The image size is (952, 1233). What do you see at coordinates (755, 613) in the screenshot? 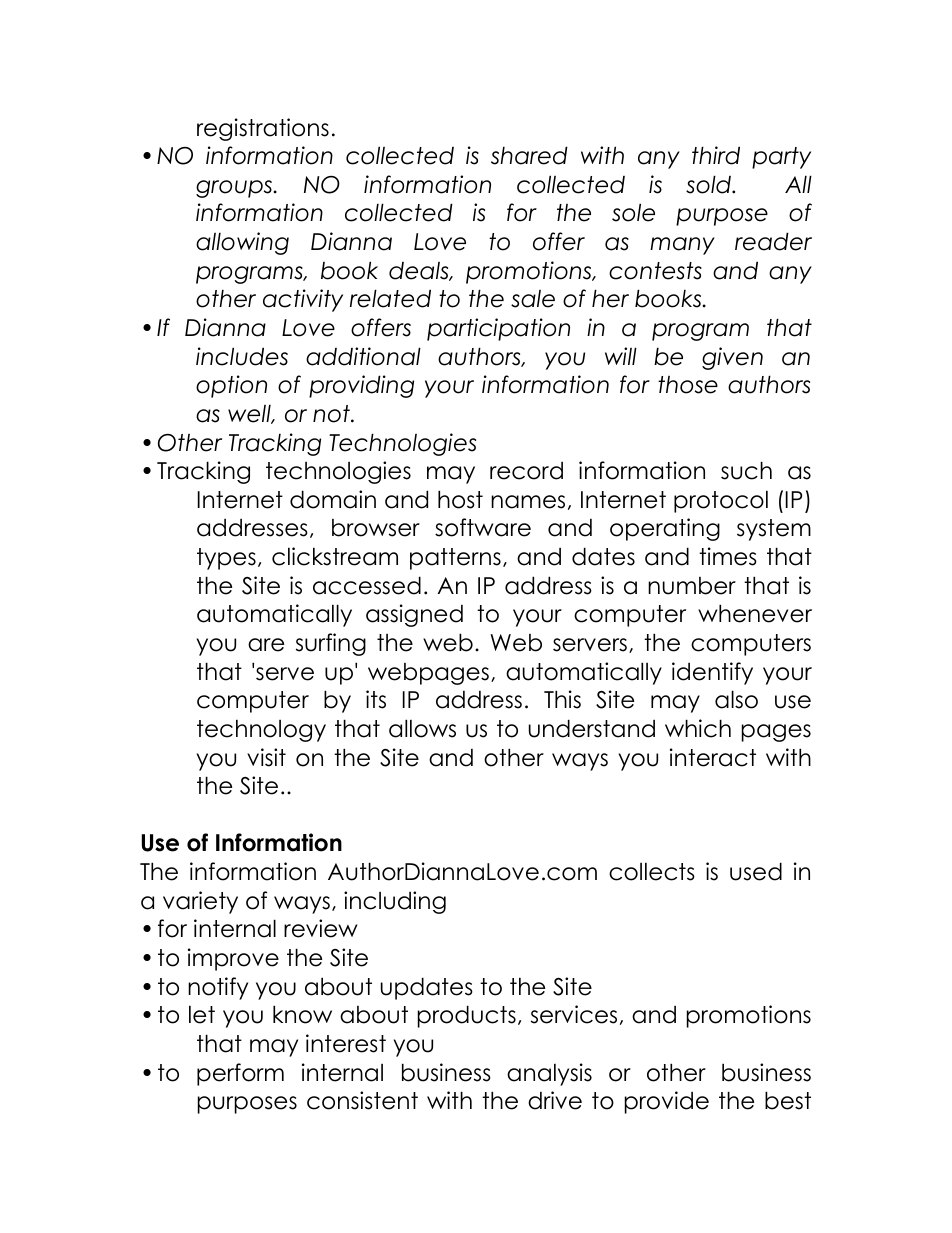
I see `whenever` at bounding box center [755, 613].
